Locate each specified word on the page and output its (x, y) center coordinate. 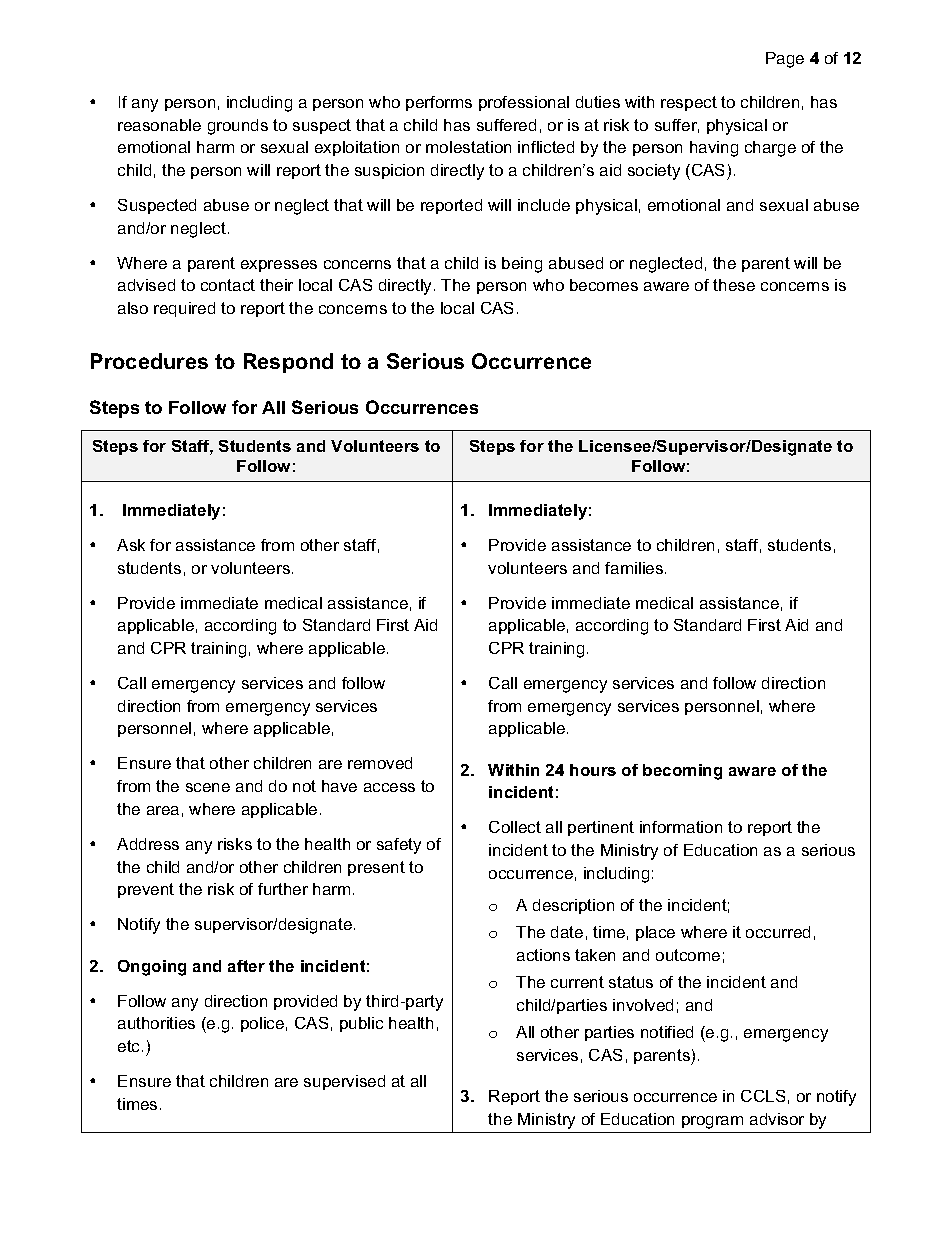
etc (130, 1046)
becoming (682, 772)
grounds (238, 127)
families (635, 568)
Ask (131, 545)
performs (439, 103)
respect (689, 103)
